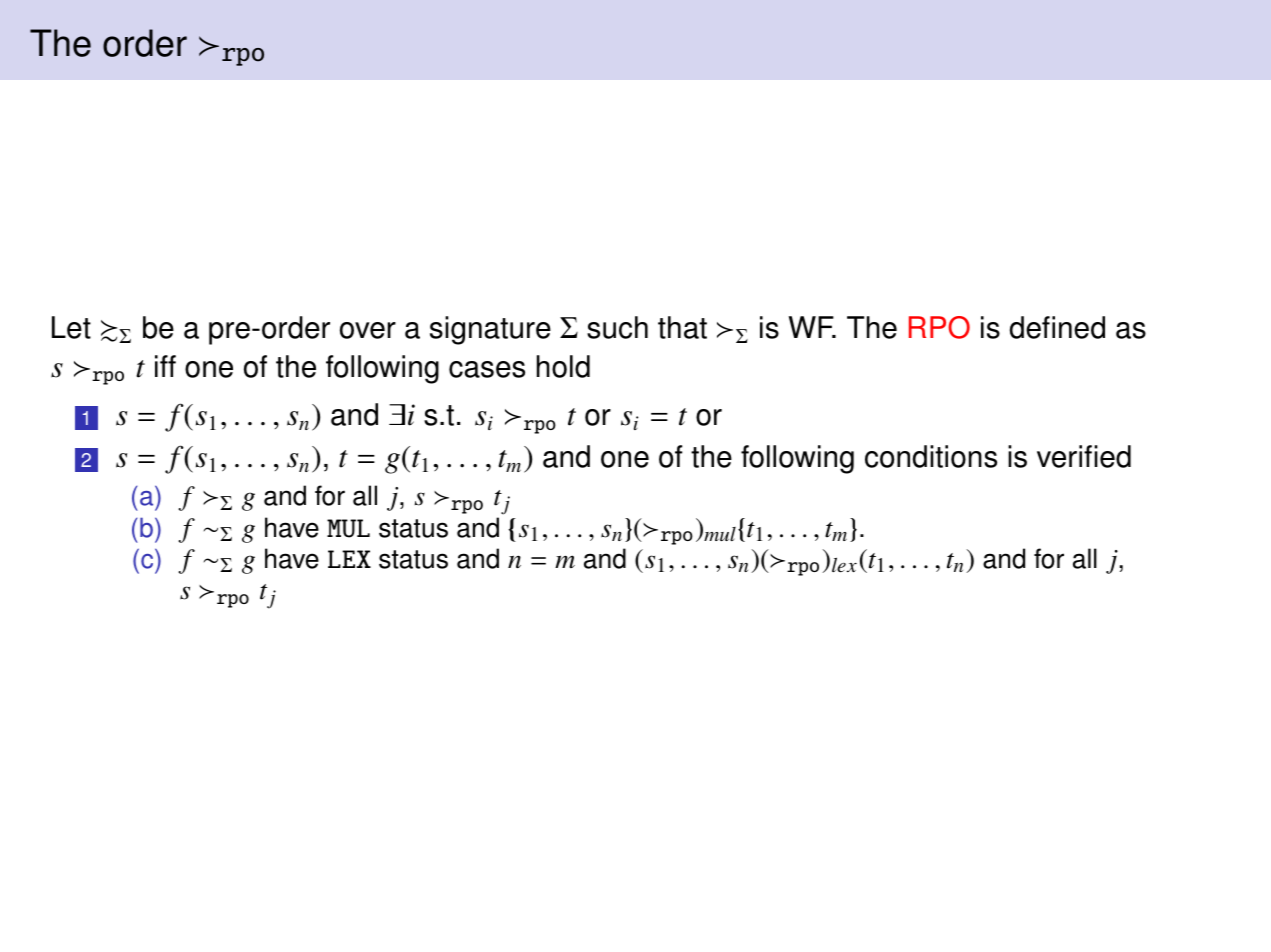 This document has width=1271, height=952. What do you see at coordinates (71, 327) in the document?
I see `Let` at bounding box center [71, 327].
